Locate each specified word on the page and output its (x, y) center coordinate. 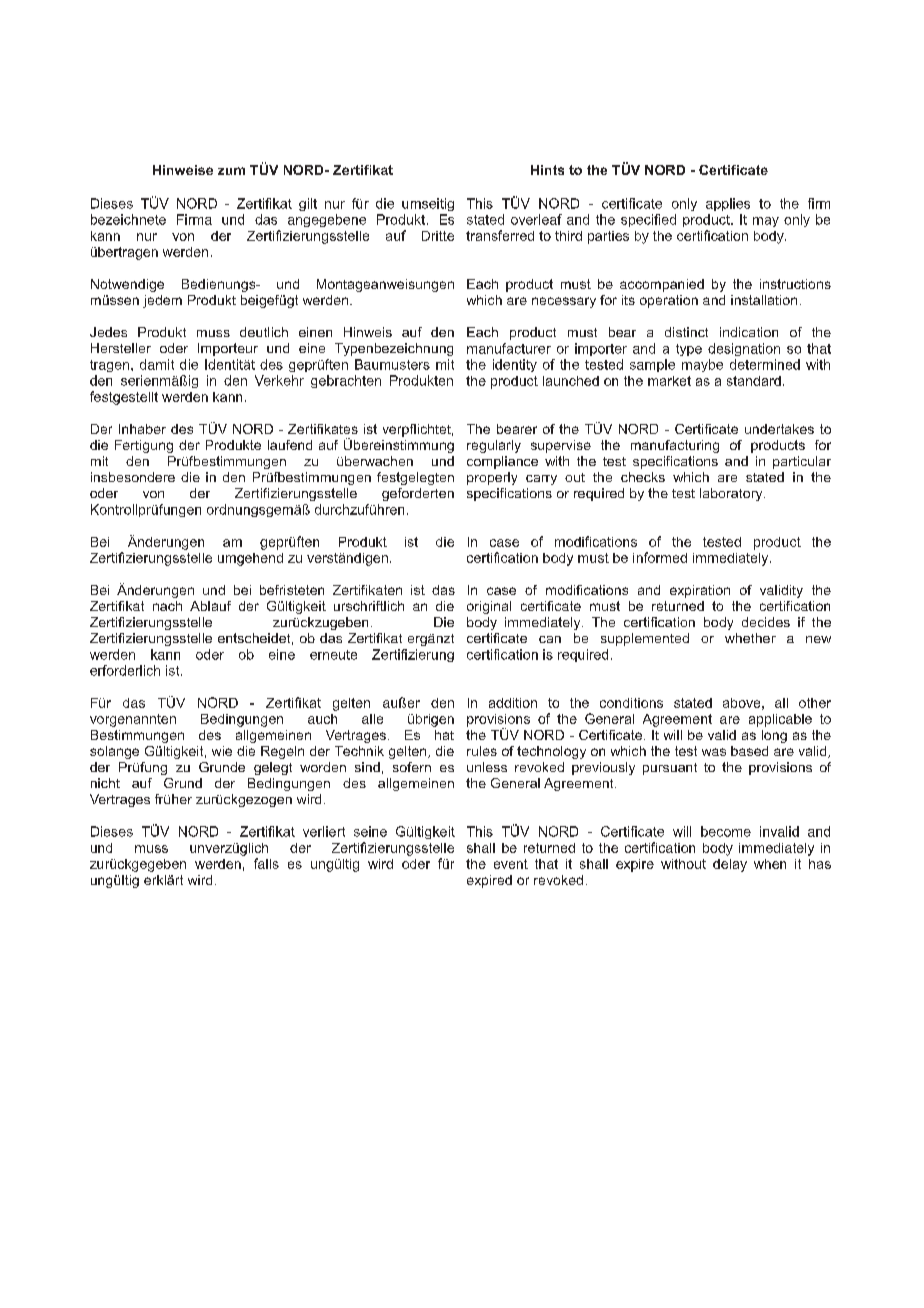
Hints (547, 170)
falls (266, 863)
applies (728, 204)
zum (231, 171)
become (726, 831)
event (511, 864)
